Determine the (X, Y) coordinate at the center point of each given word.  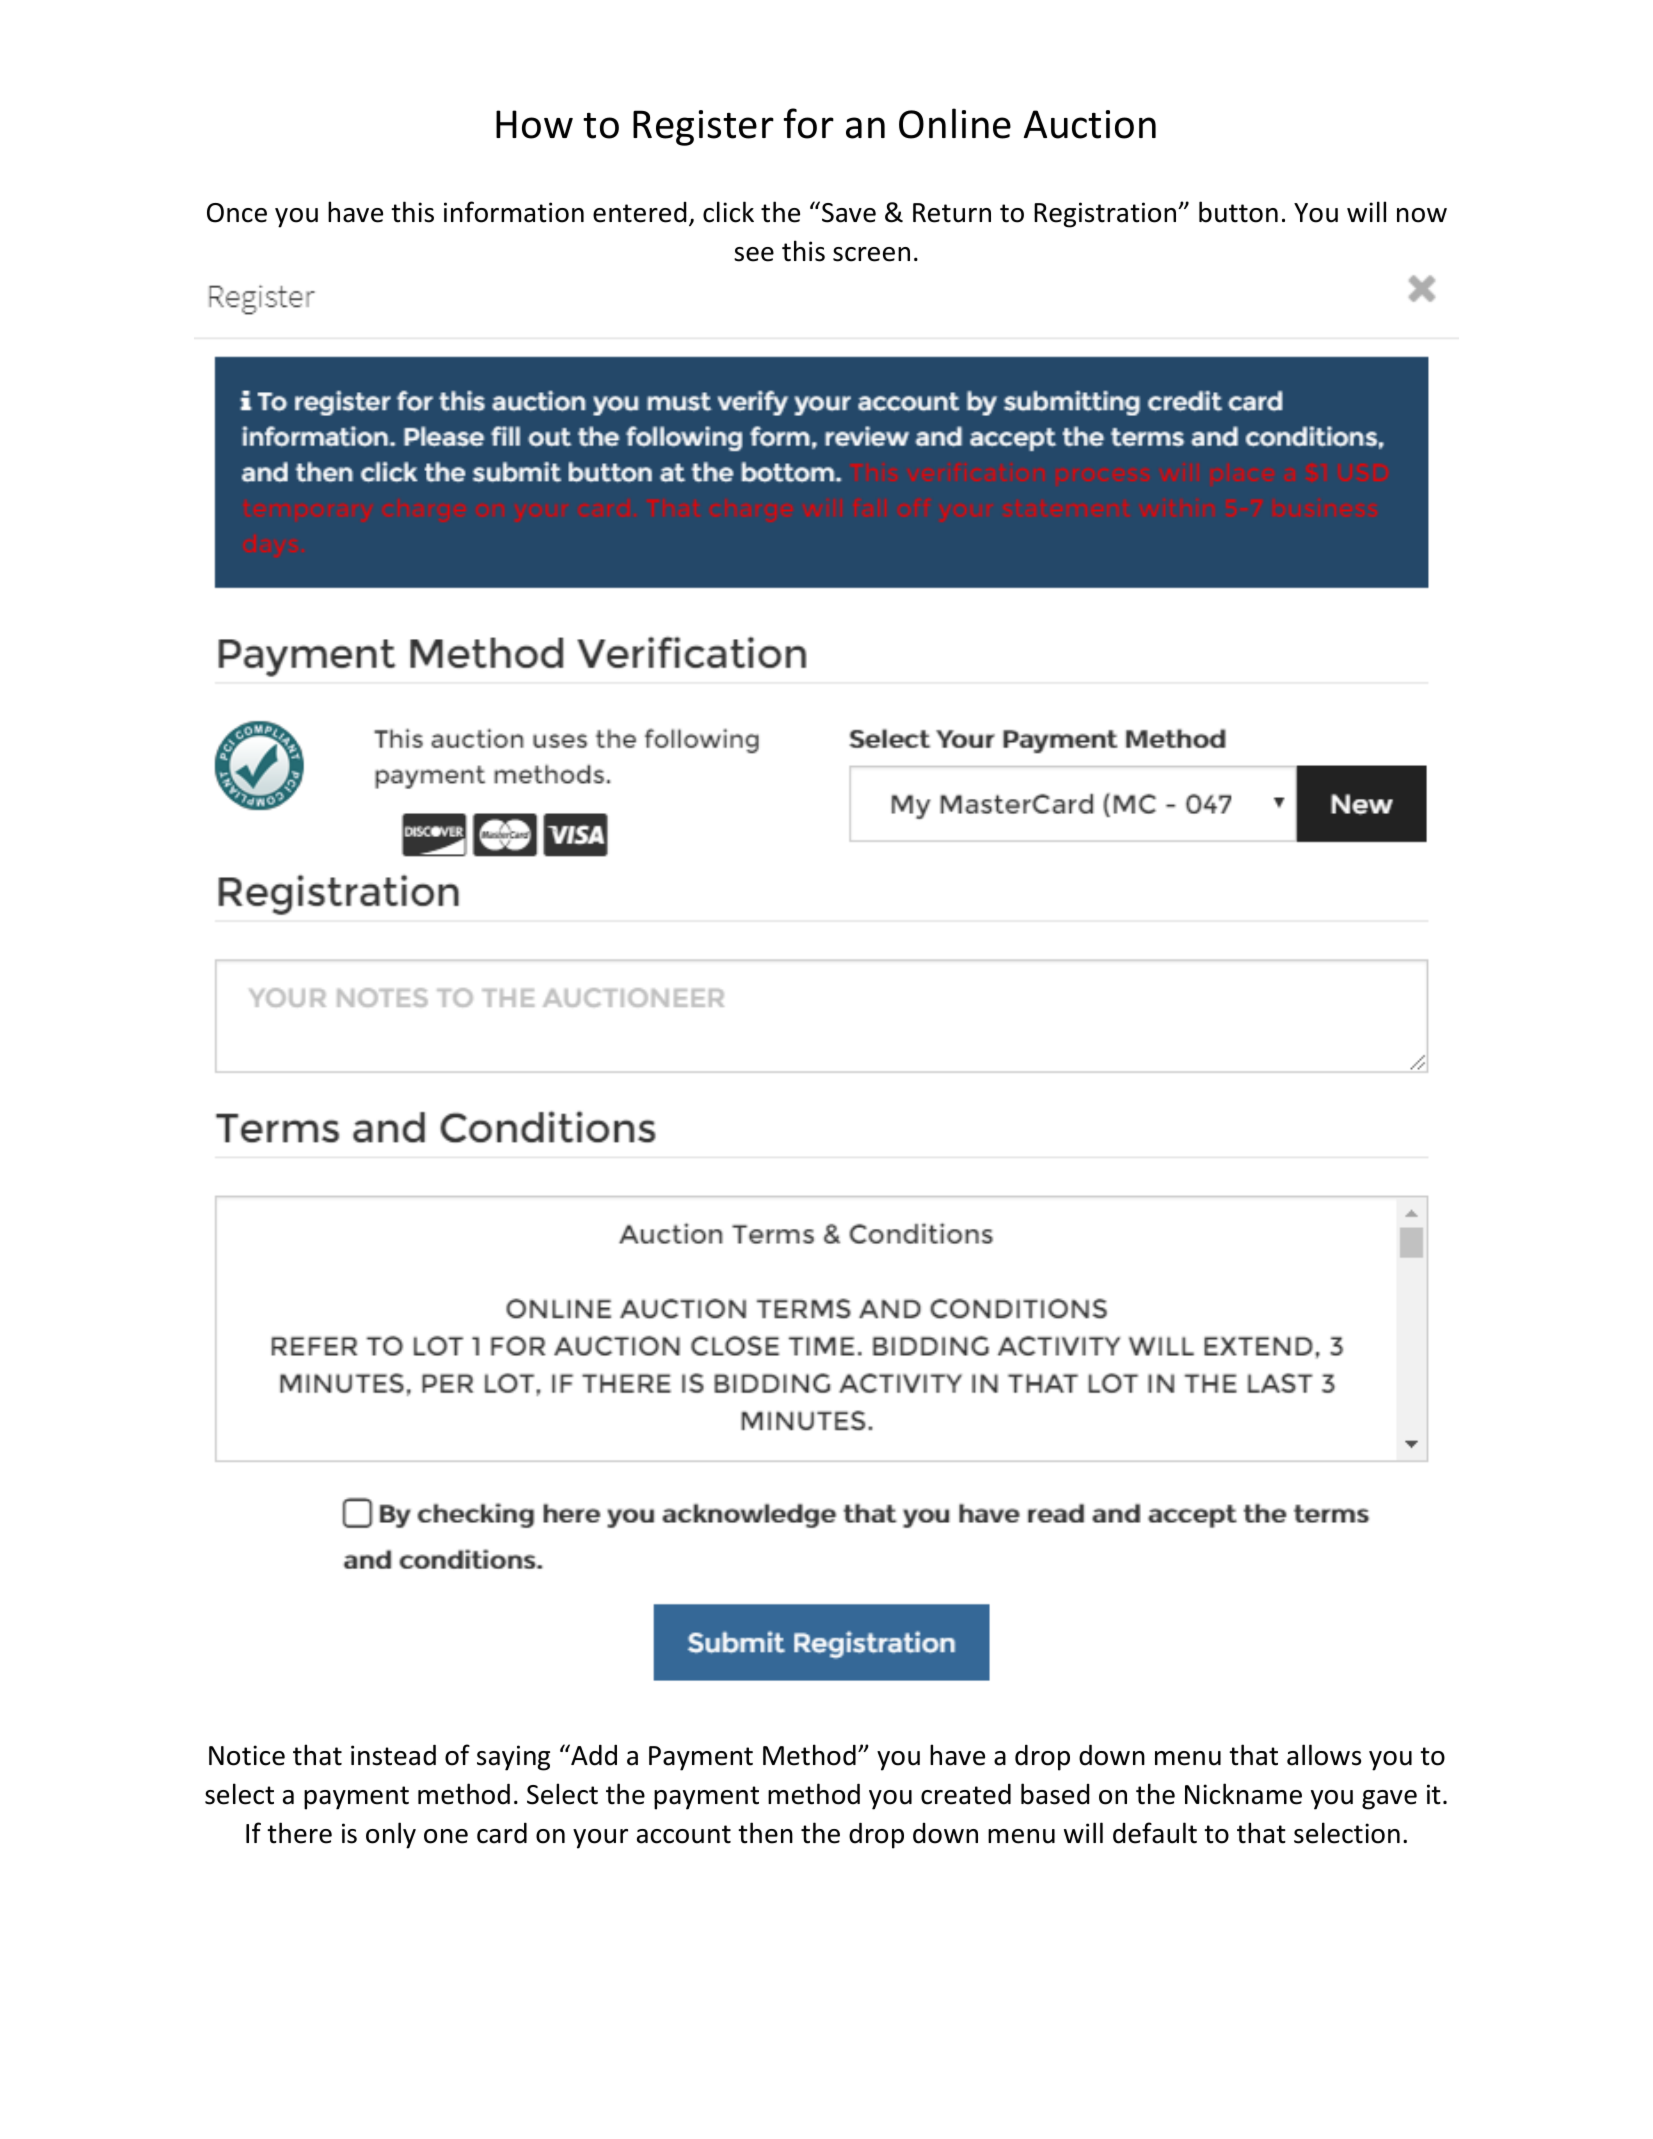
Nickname (1243, 1794)
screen (871, 254)
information (514, 212)
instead (393, 1755)
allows (1324, 1755)
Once (237, 213)
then (765, 1833)
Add (593, 1755)
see (754, 254)
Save (849, 213)
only (391, 1835)
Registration (1106, 215)
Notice (247, 1755)
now (1422, 215)
